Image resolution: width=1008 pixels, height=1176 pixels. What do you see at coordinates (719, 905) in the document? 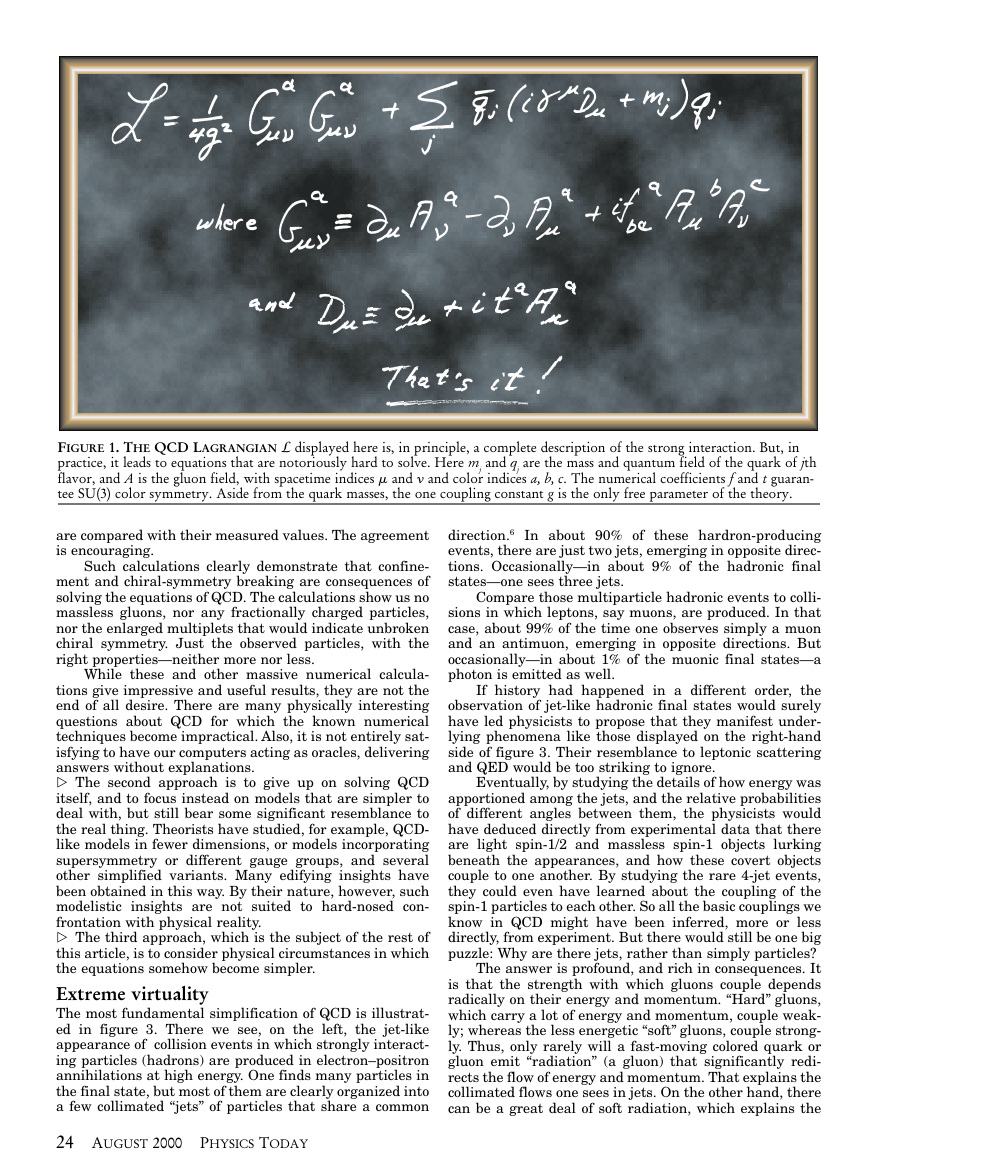
I see `basic` at bounding box center [719, 905].
